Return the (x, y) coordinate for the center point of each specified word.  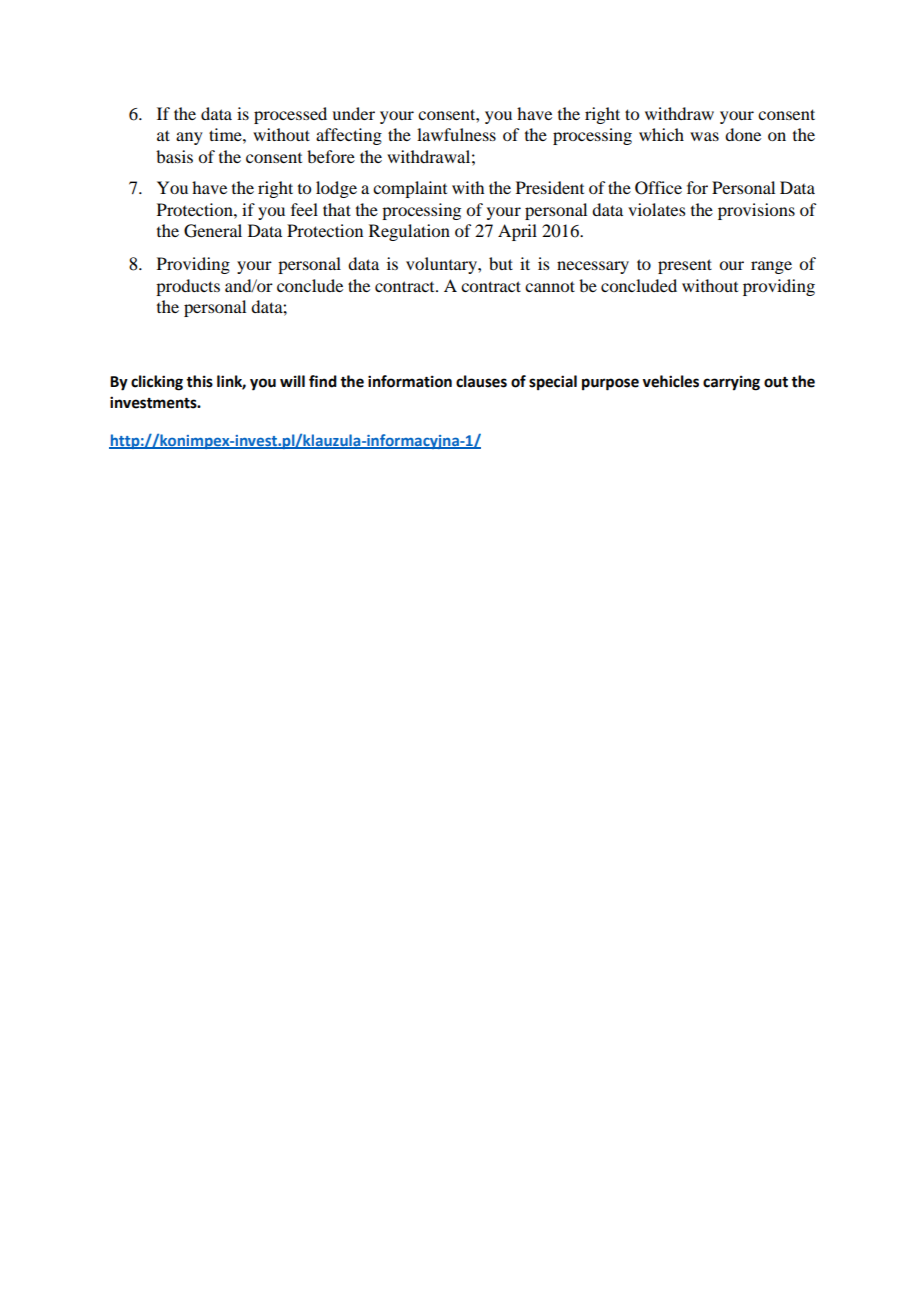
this (199, 381)
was (704, 136)
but (501, 263)
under (353, 113)
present (685, 266)
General (213, 231)
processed (290, 115)
